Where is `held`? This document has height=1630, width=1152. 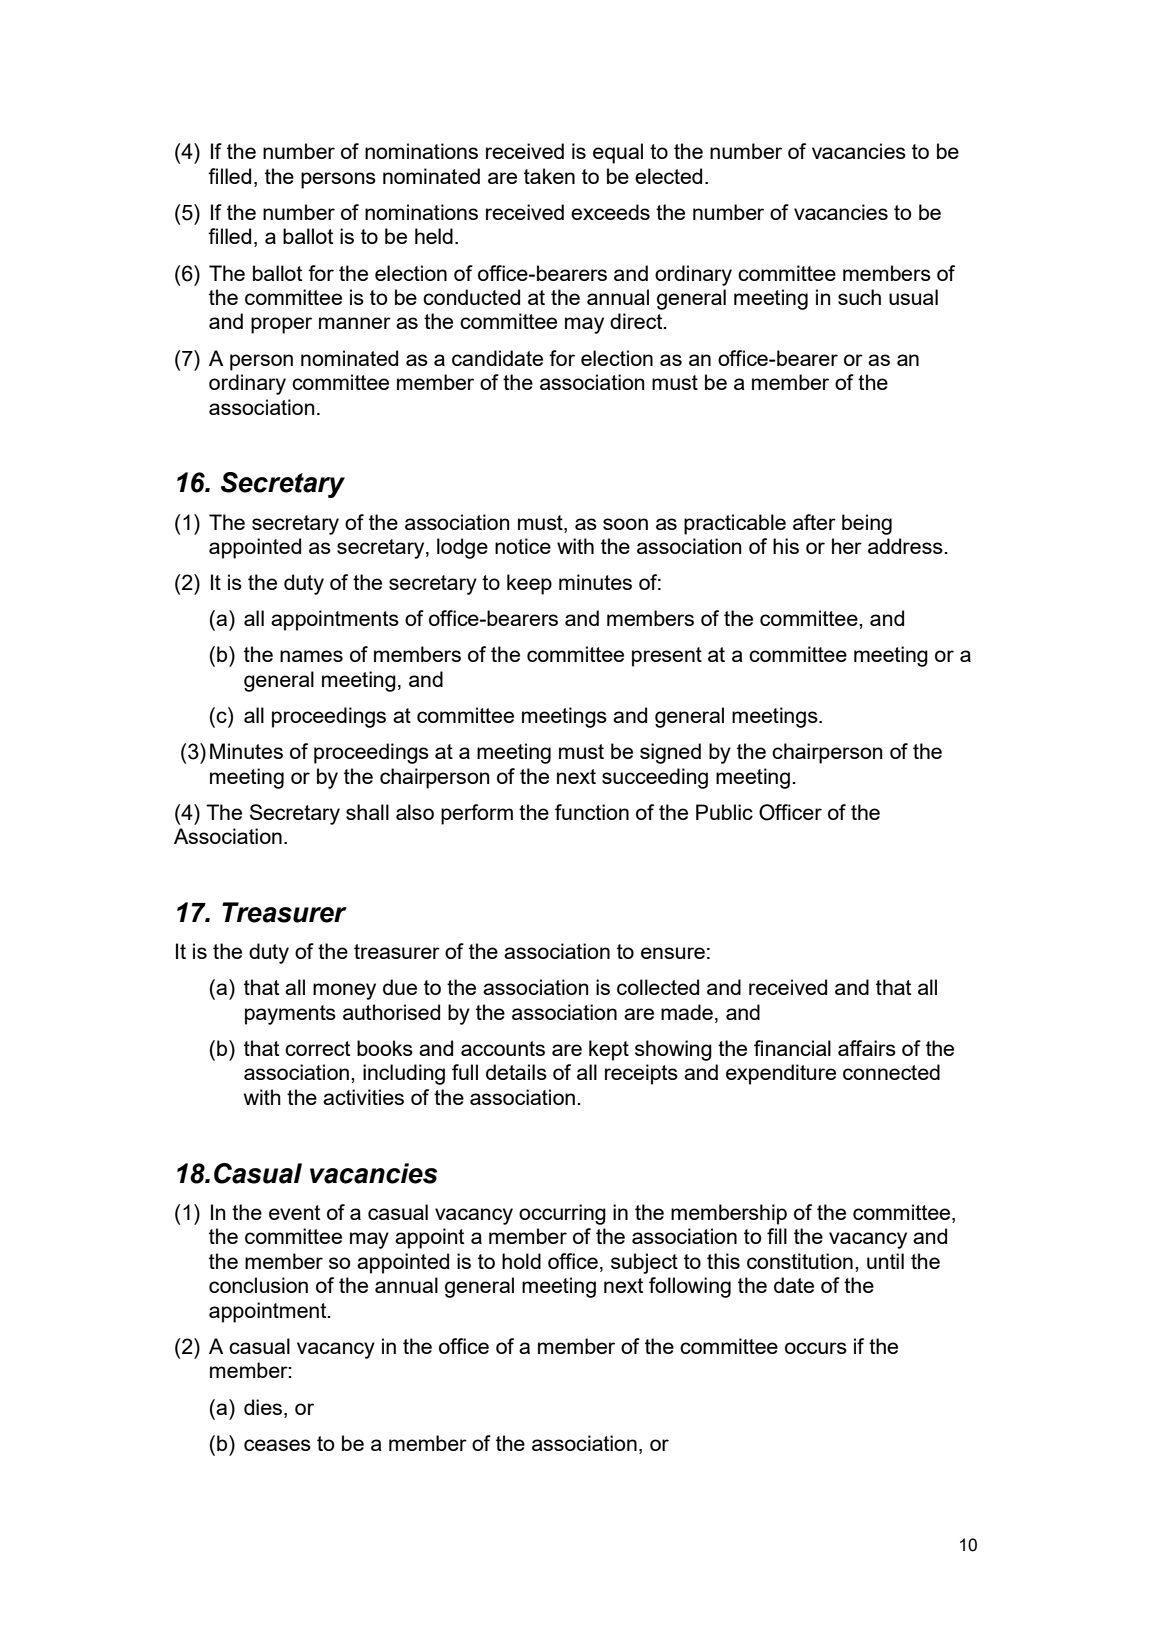
held is located at coordinates (434, 236).
